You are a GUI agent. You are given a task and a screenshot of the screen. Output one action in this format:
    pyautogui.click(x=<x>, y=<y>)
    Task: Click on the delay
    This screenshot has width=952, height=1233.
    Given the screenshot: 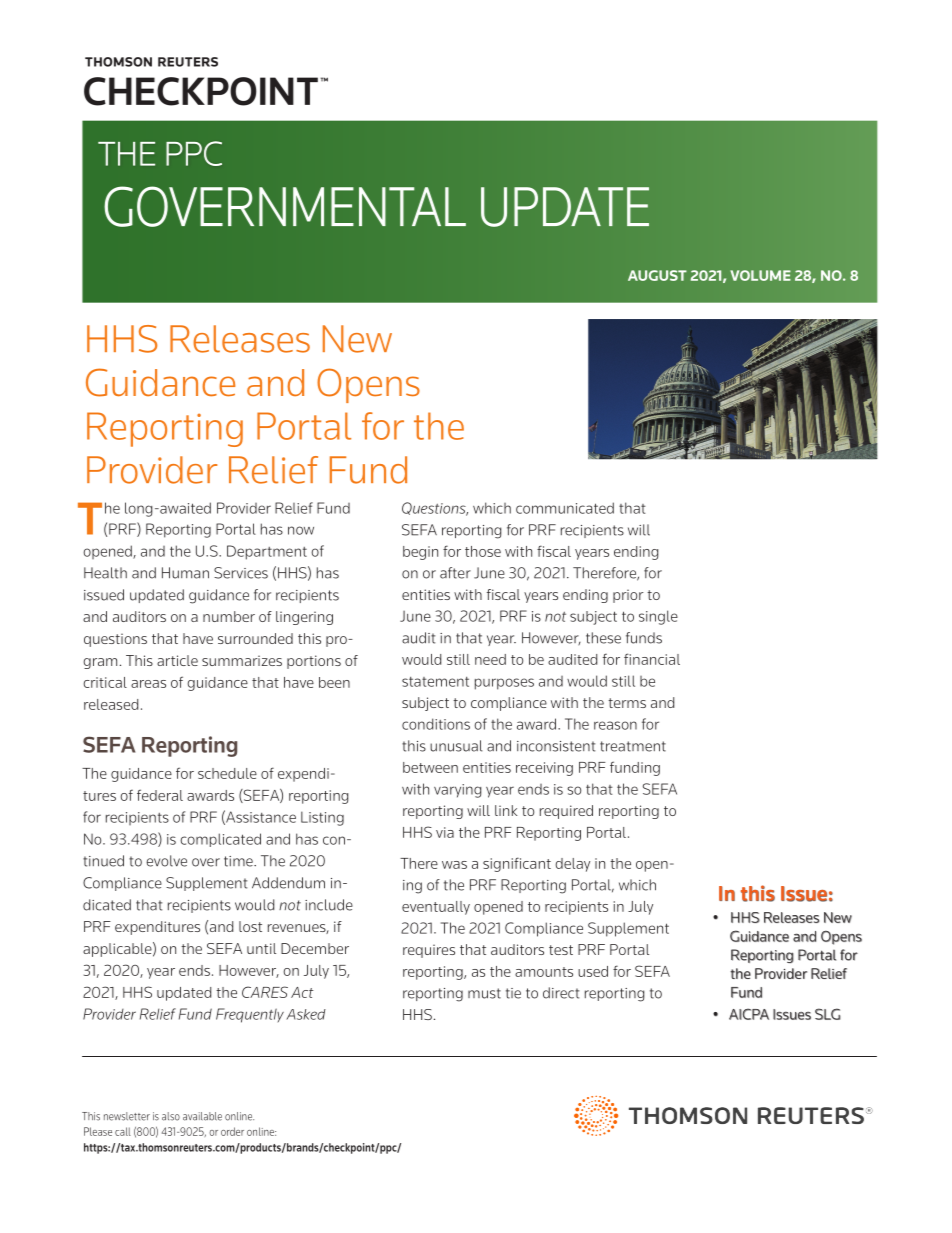 What is the action you would take?
    pyautogui.click(x=572, y=865)
